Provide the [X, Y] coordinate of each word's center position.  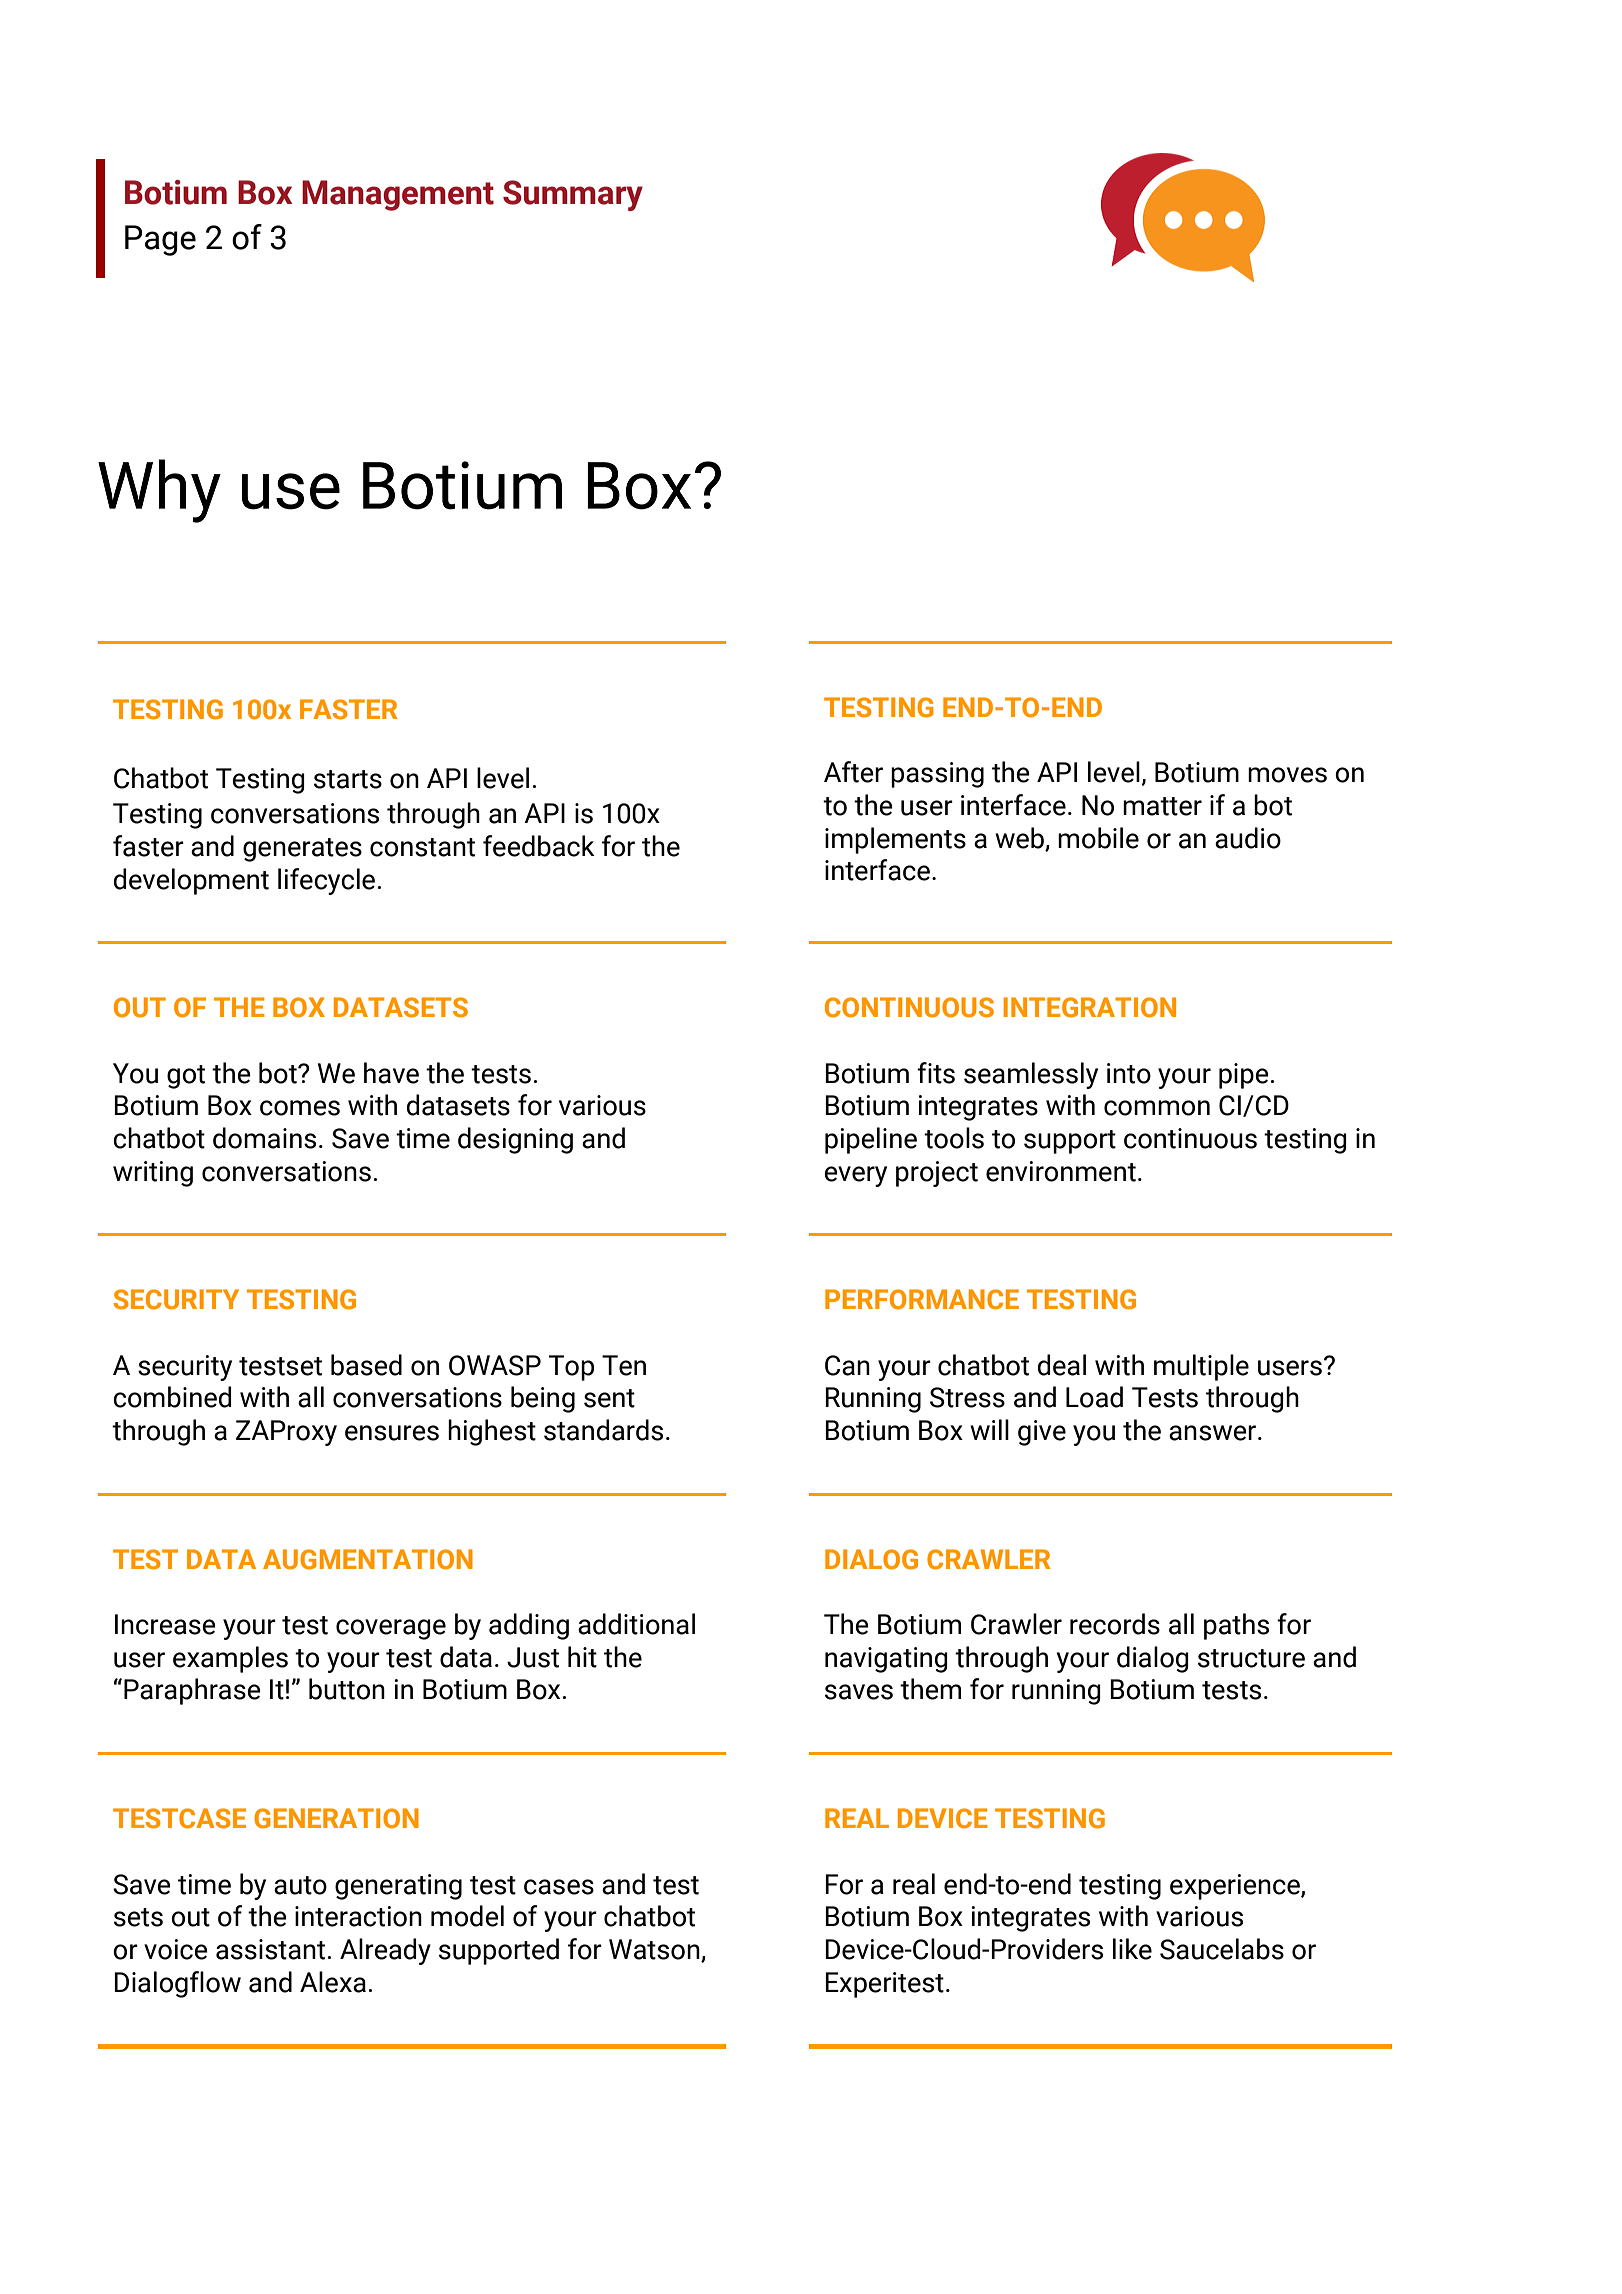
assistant [270, 1949]
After [853, 772]
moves [1287, 775]
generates [302, 850]
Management [398, 195]
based [366, 1365]
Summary [573, 195]
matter [1162, 806]
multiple [1201, 1367]
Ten [624, 1365]
